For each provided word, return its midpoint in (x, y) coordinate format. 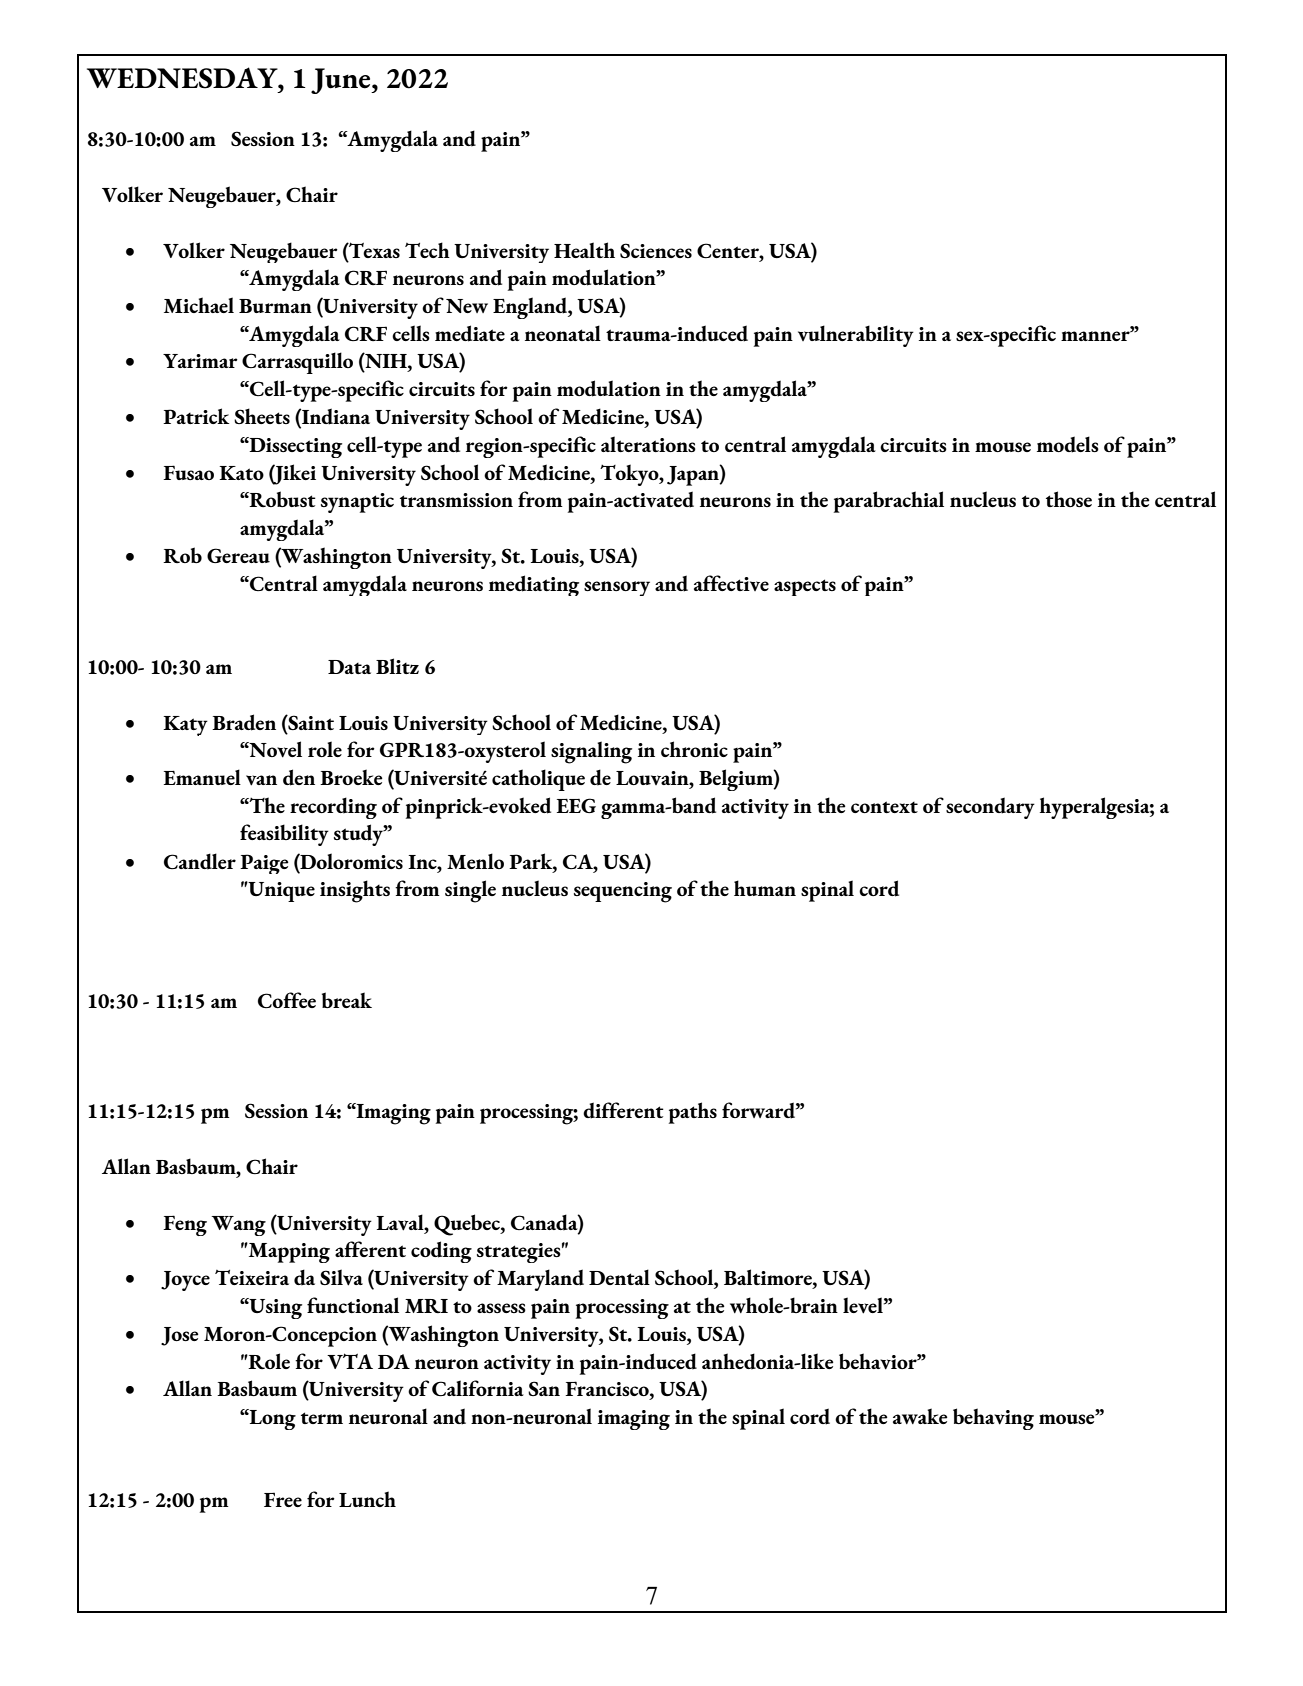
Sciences (656, 250)
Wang (238, 1226)
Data (349, 667)
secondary (990, 808)
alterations (648, 444)
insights (355, 891)
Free (283, 1499)
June (342, 81)
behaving (993, 1419)
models (1068, 444)
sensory (617, 588)
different (623, 1110)
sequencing (623, 892)
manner (1096, 335)
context (884, 807)
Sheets (262, 416)
